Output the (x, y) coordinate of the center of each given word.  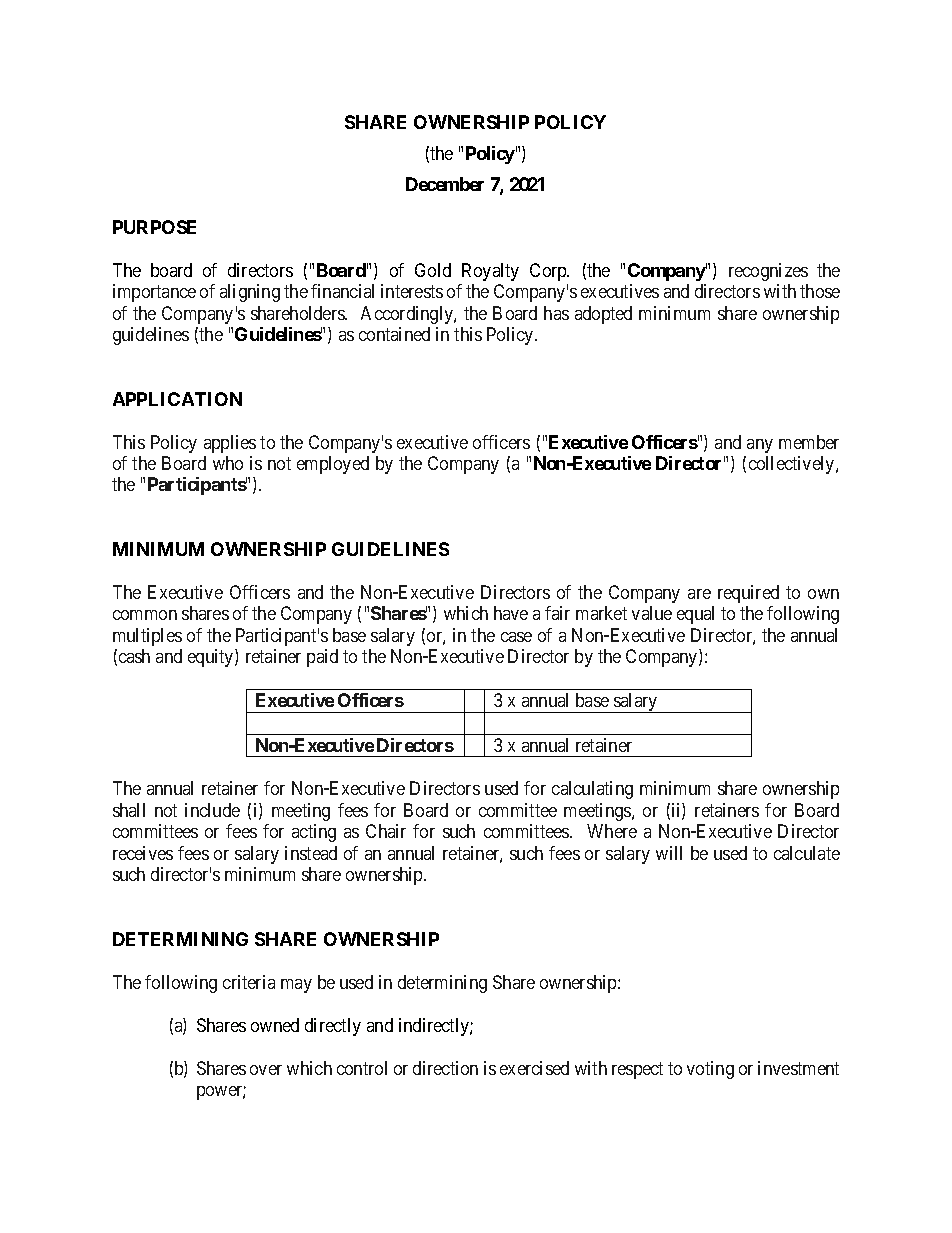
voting (710, 1070)
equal (695, 615)
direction (445, 1068)
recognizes (768, 272)
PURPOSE (154, 227)
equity (212, 658)
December (445, 184)
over (266, 1070)
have (511, 613)
